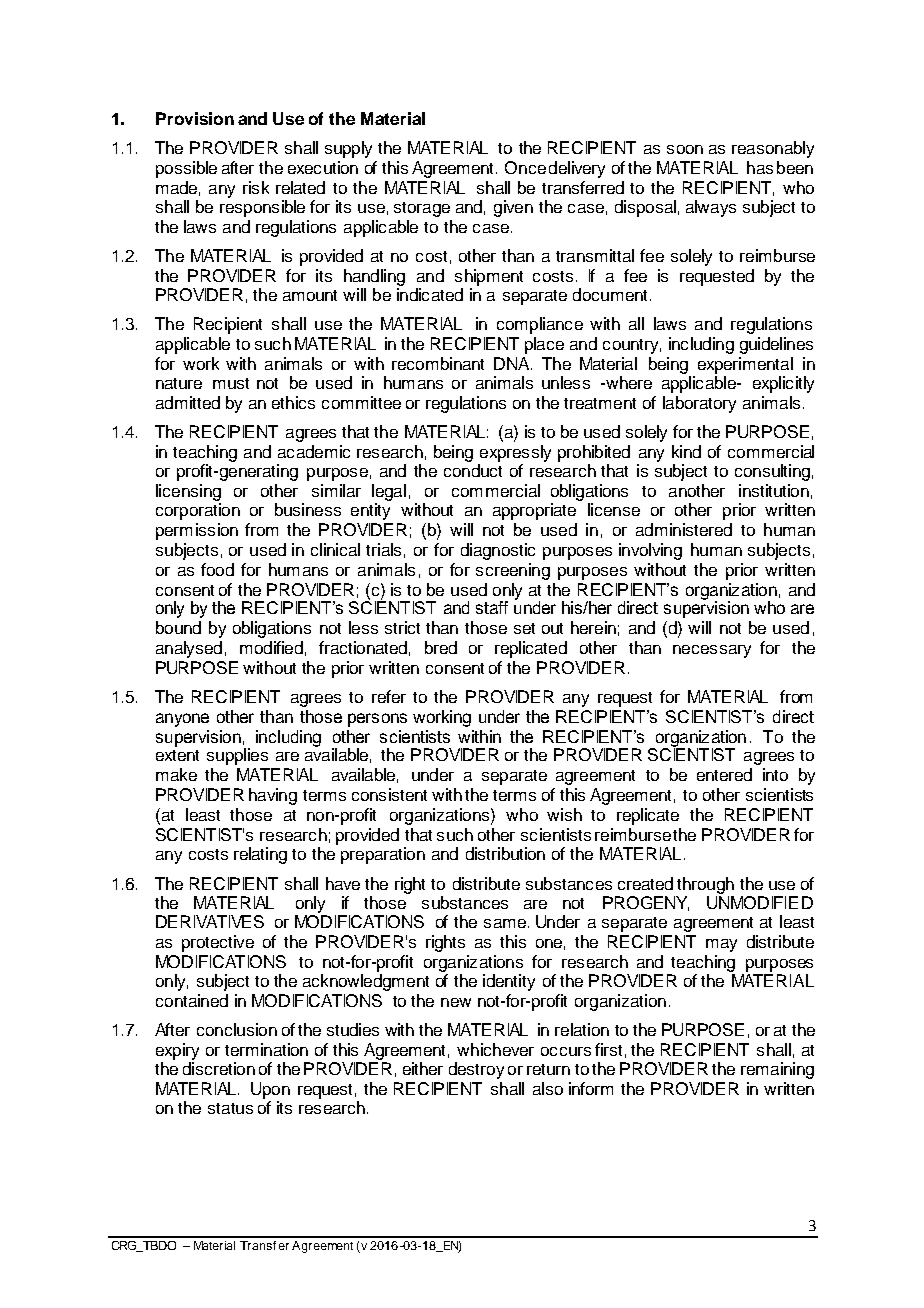 The image size is (924, 1308). Describe the element at coordinates (513, 363) in the screenshot. I see `DNA` at that location.
